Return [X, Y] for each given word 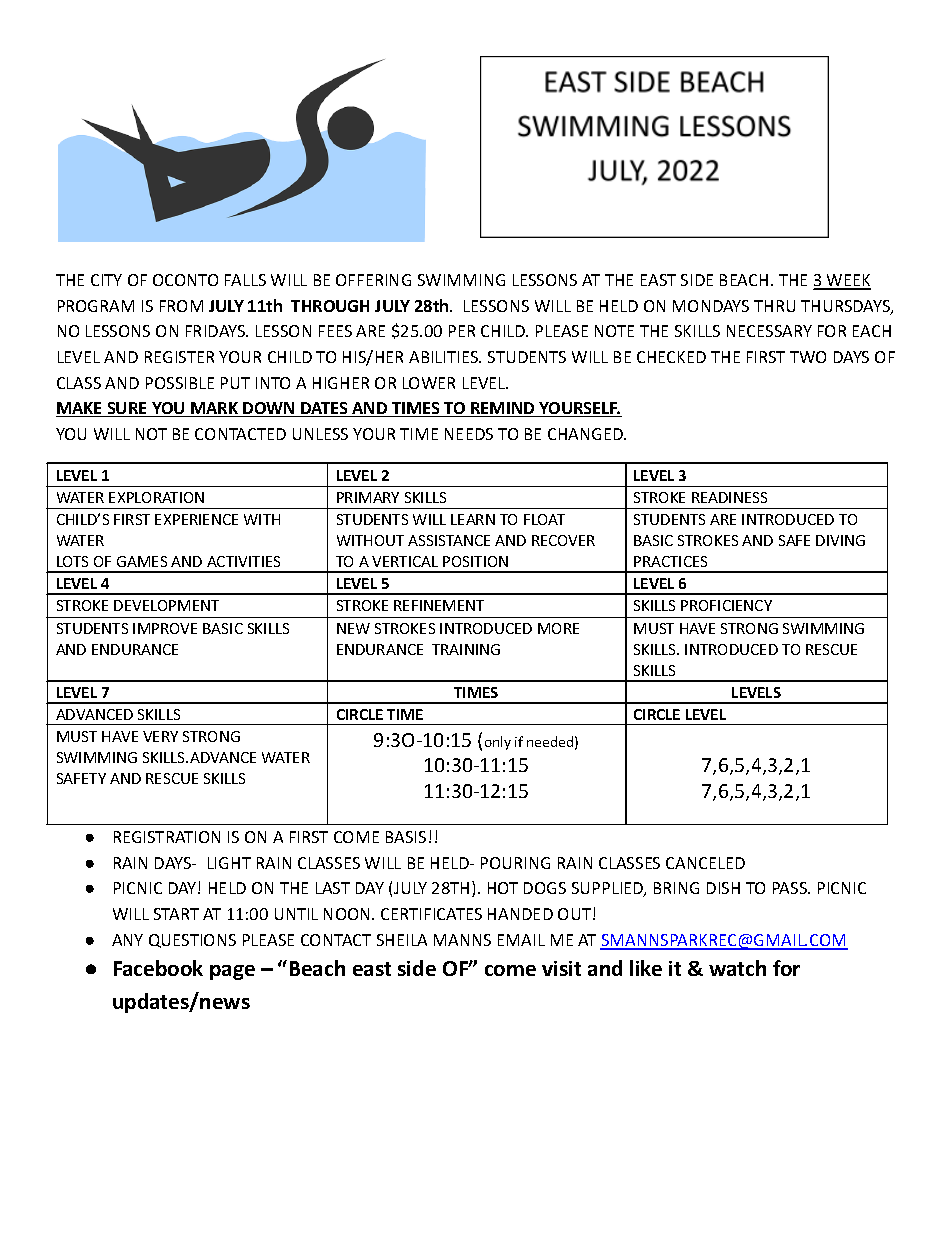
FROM [181, 306]
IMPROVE [165, 628]
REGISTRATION [167, 837]
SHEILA [402, 940]
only [498, 743]
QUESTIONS [192, 941]
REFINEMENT [439, 605]
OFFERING [373, 280]
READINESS [729, 497]
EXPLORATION [156, 497]
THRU [774, 306]
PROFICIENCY [726, 605]
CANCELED [705, 863]
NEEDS [469, 434]
